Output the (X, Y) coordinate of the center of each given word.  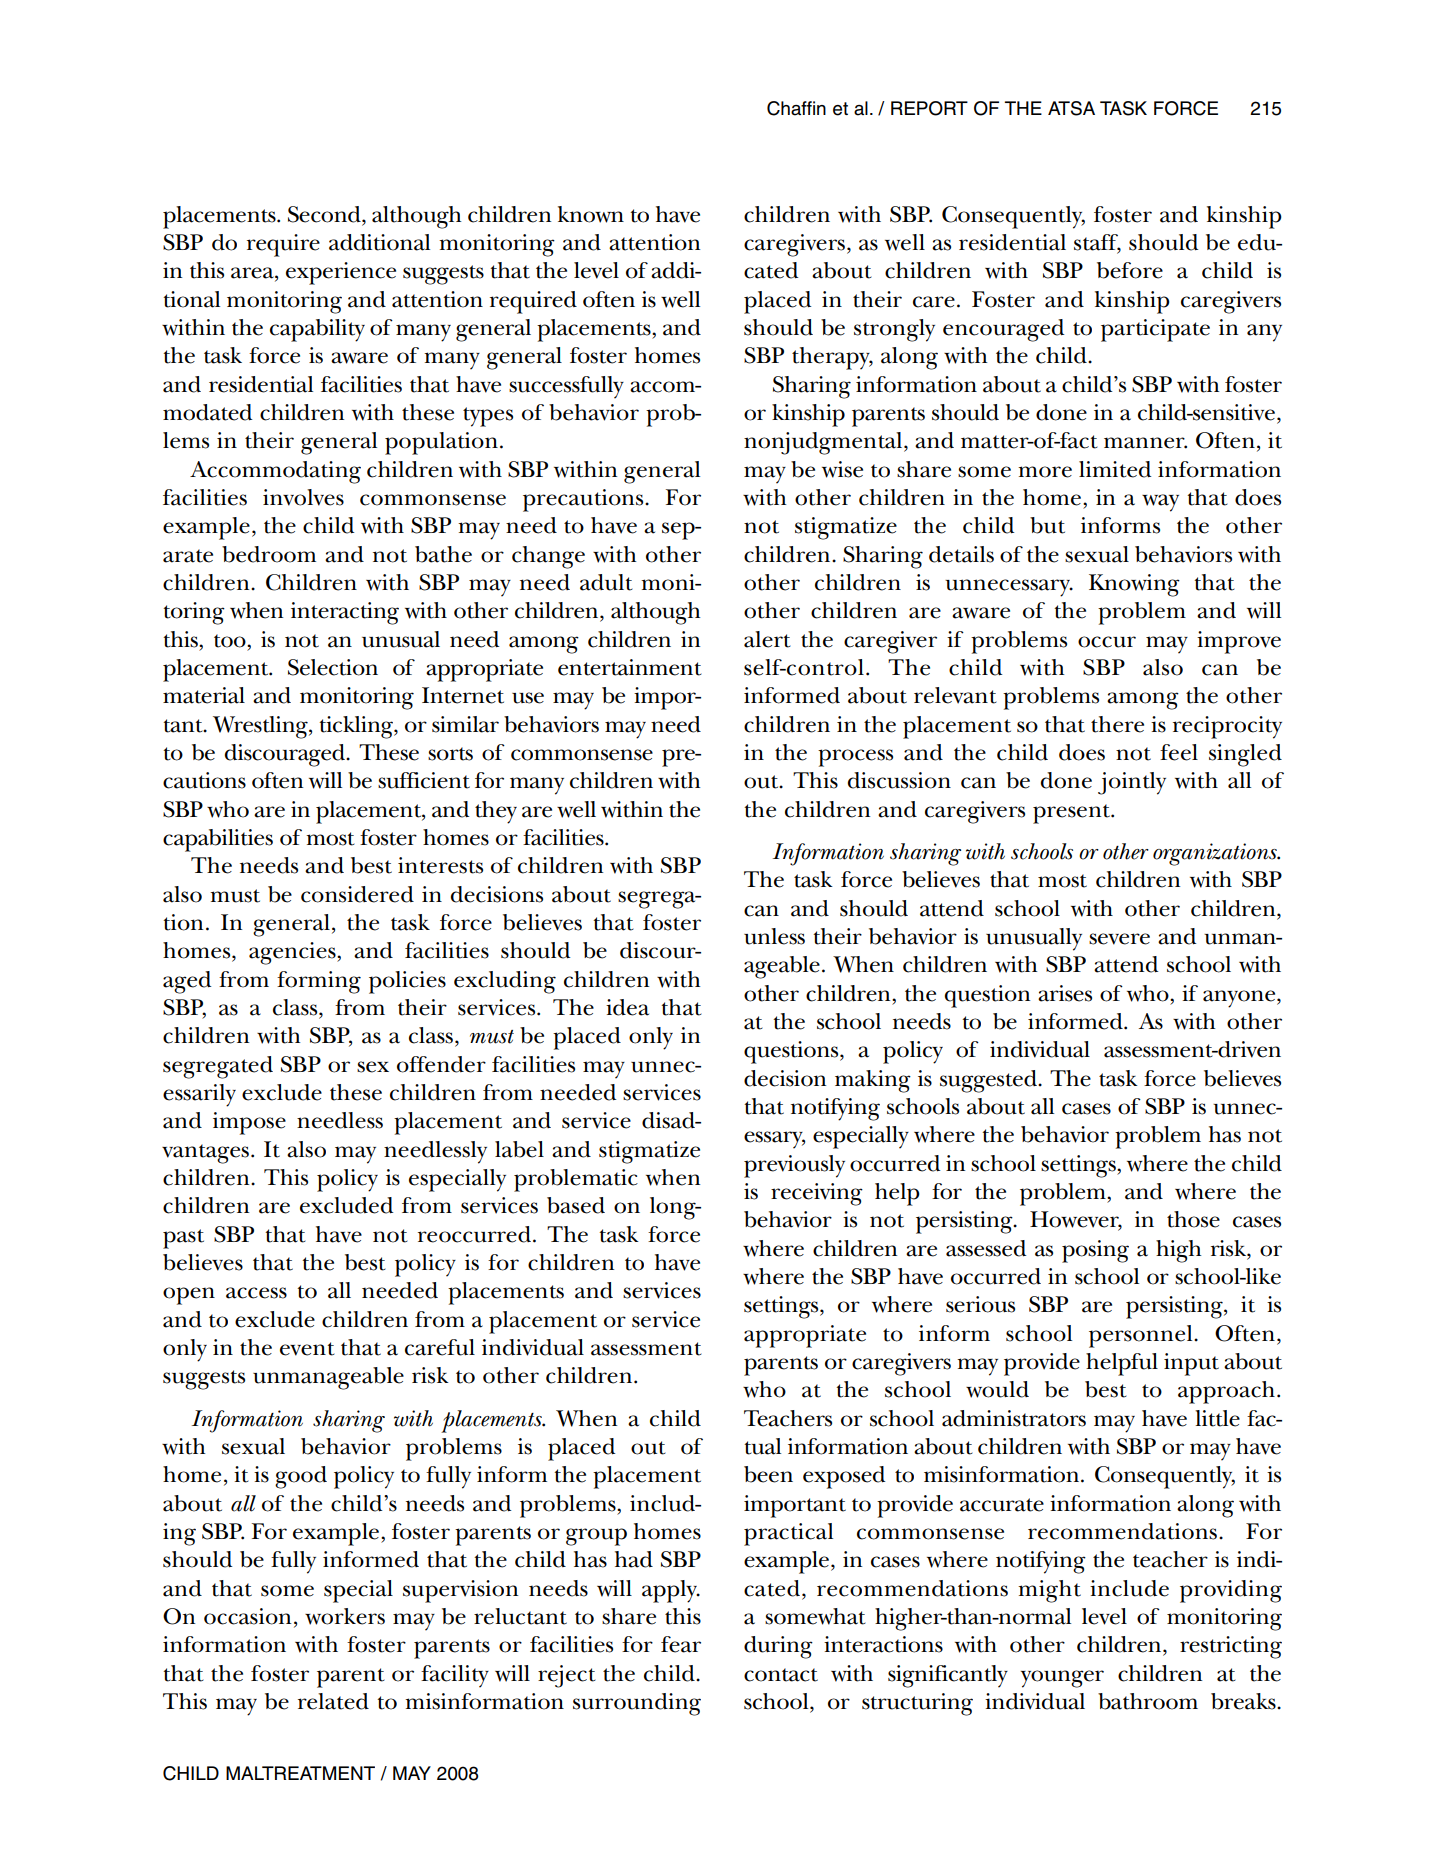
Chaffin (796, 108)
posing (1095, 1251)
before (1130, 270)
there (1117, 724)
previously (794, 1166)
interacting (345, 613)
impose (249, 1123)
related (333, 1701)
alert (767, 639)
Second (325, 214)
